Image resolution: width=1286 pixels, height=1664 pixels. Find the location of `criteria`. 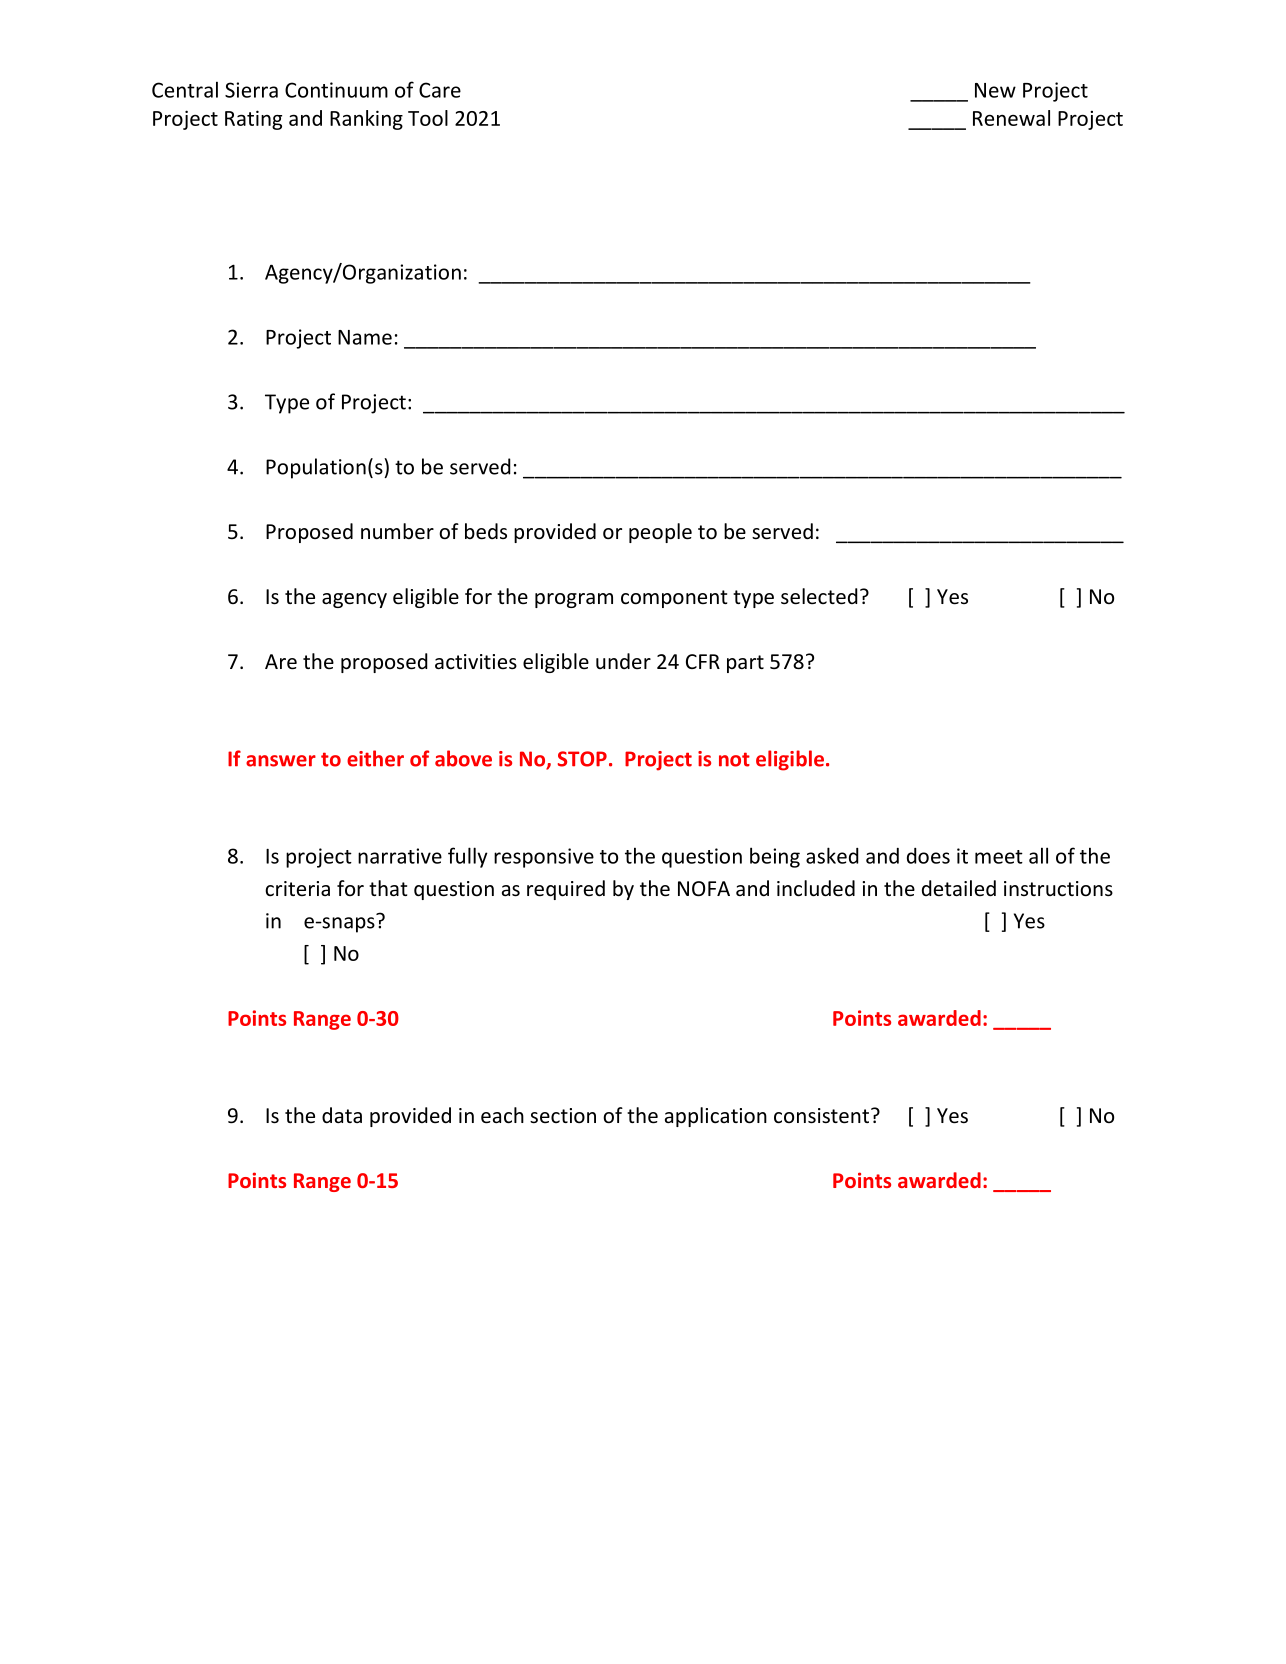

criteria is located at coordinates (297, 889).
